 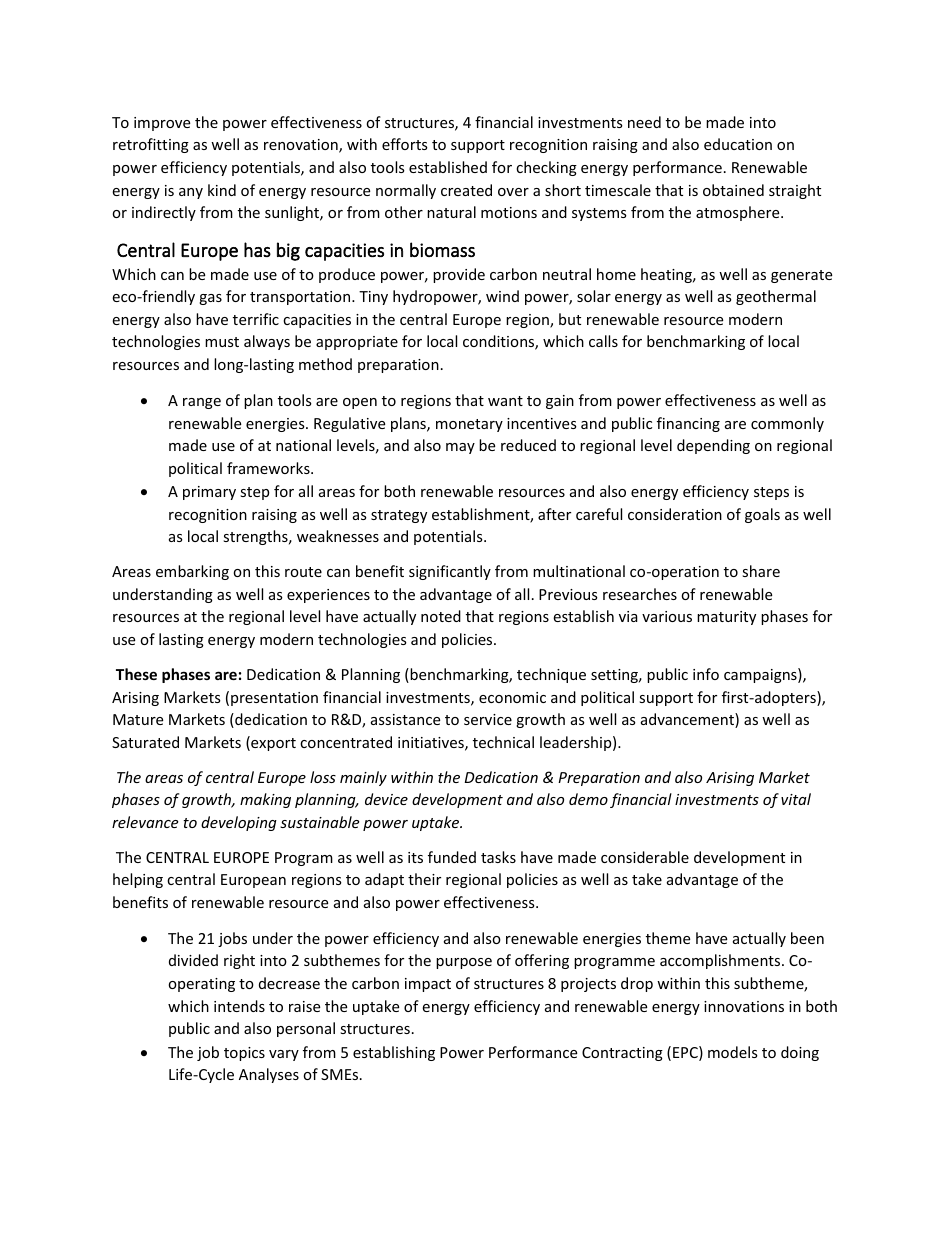 What do you see at coordinates (145, 742) in the screenshot?
I see `Saturated` at bounding box center [145, 742].
